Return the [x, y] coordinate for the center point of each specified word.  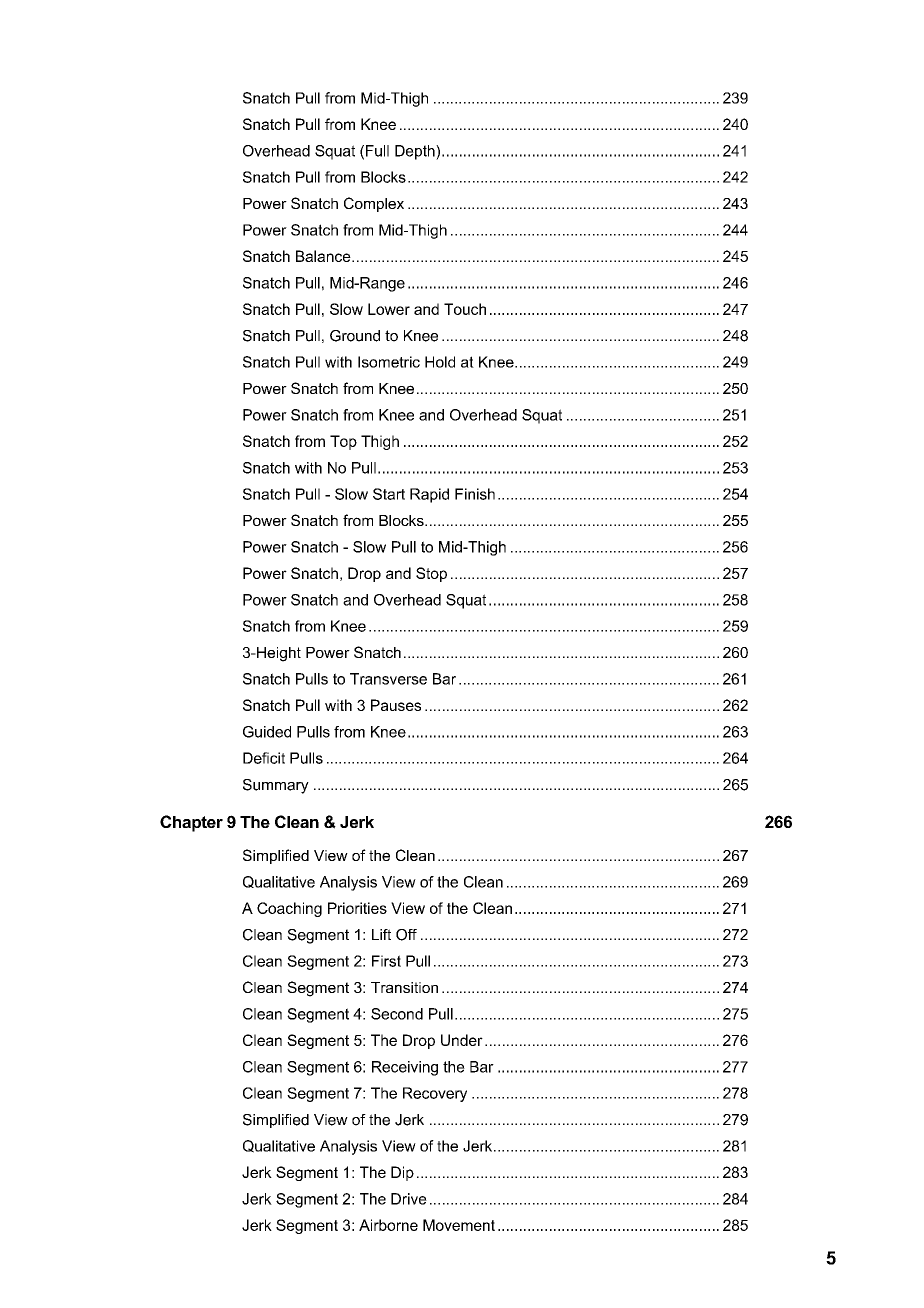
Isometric [389, 362]
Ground [355, 336]
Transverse [388, 679]
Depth [416, 152]
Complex [374, 204]
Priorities [357, 908]
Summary [276, 786]
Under [462, 1040]
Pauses [396, 705]
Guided [267, 732]
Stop [431, 574]
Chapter [191, 823]
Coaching [289, 909]
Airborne [388, 1225]
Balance [324, 256]
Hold [440, 362]
